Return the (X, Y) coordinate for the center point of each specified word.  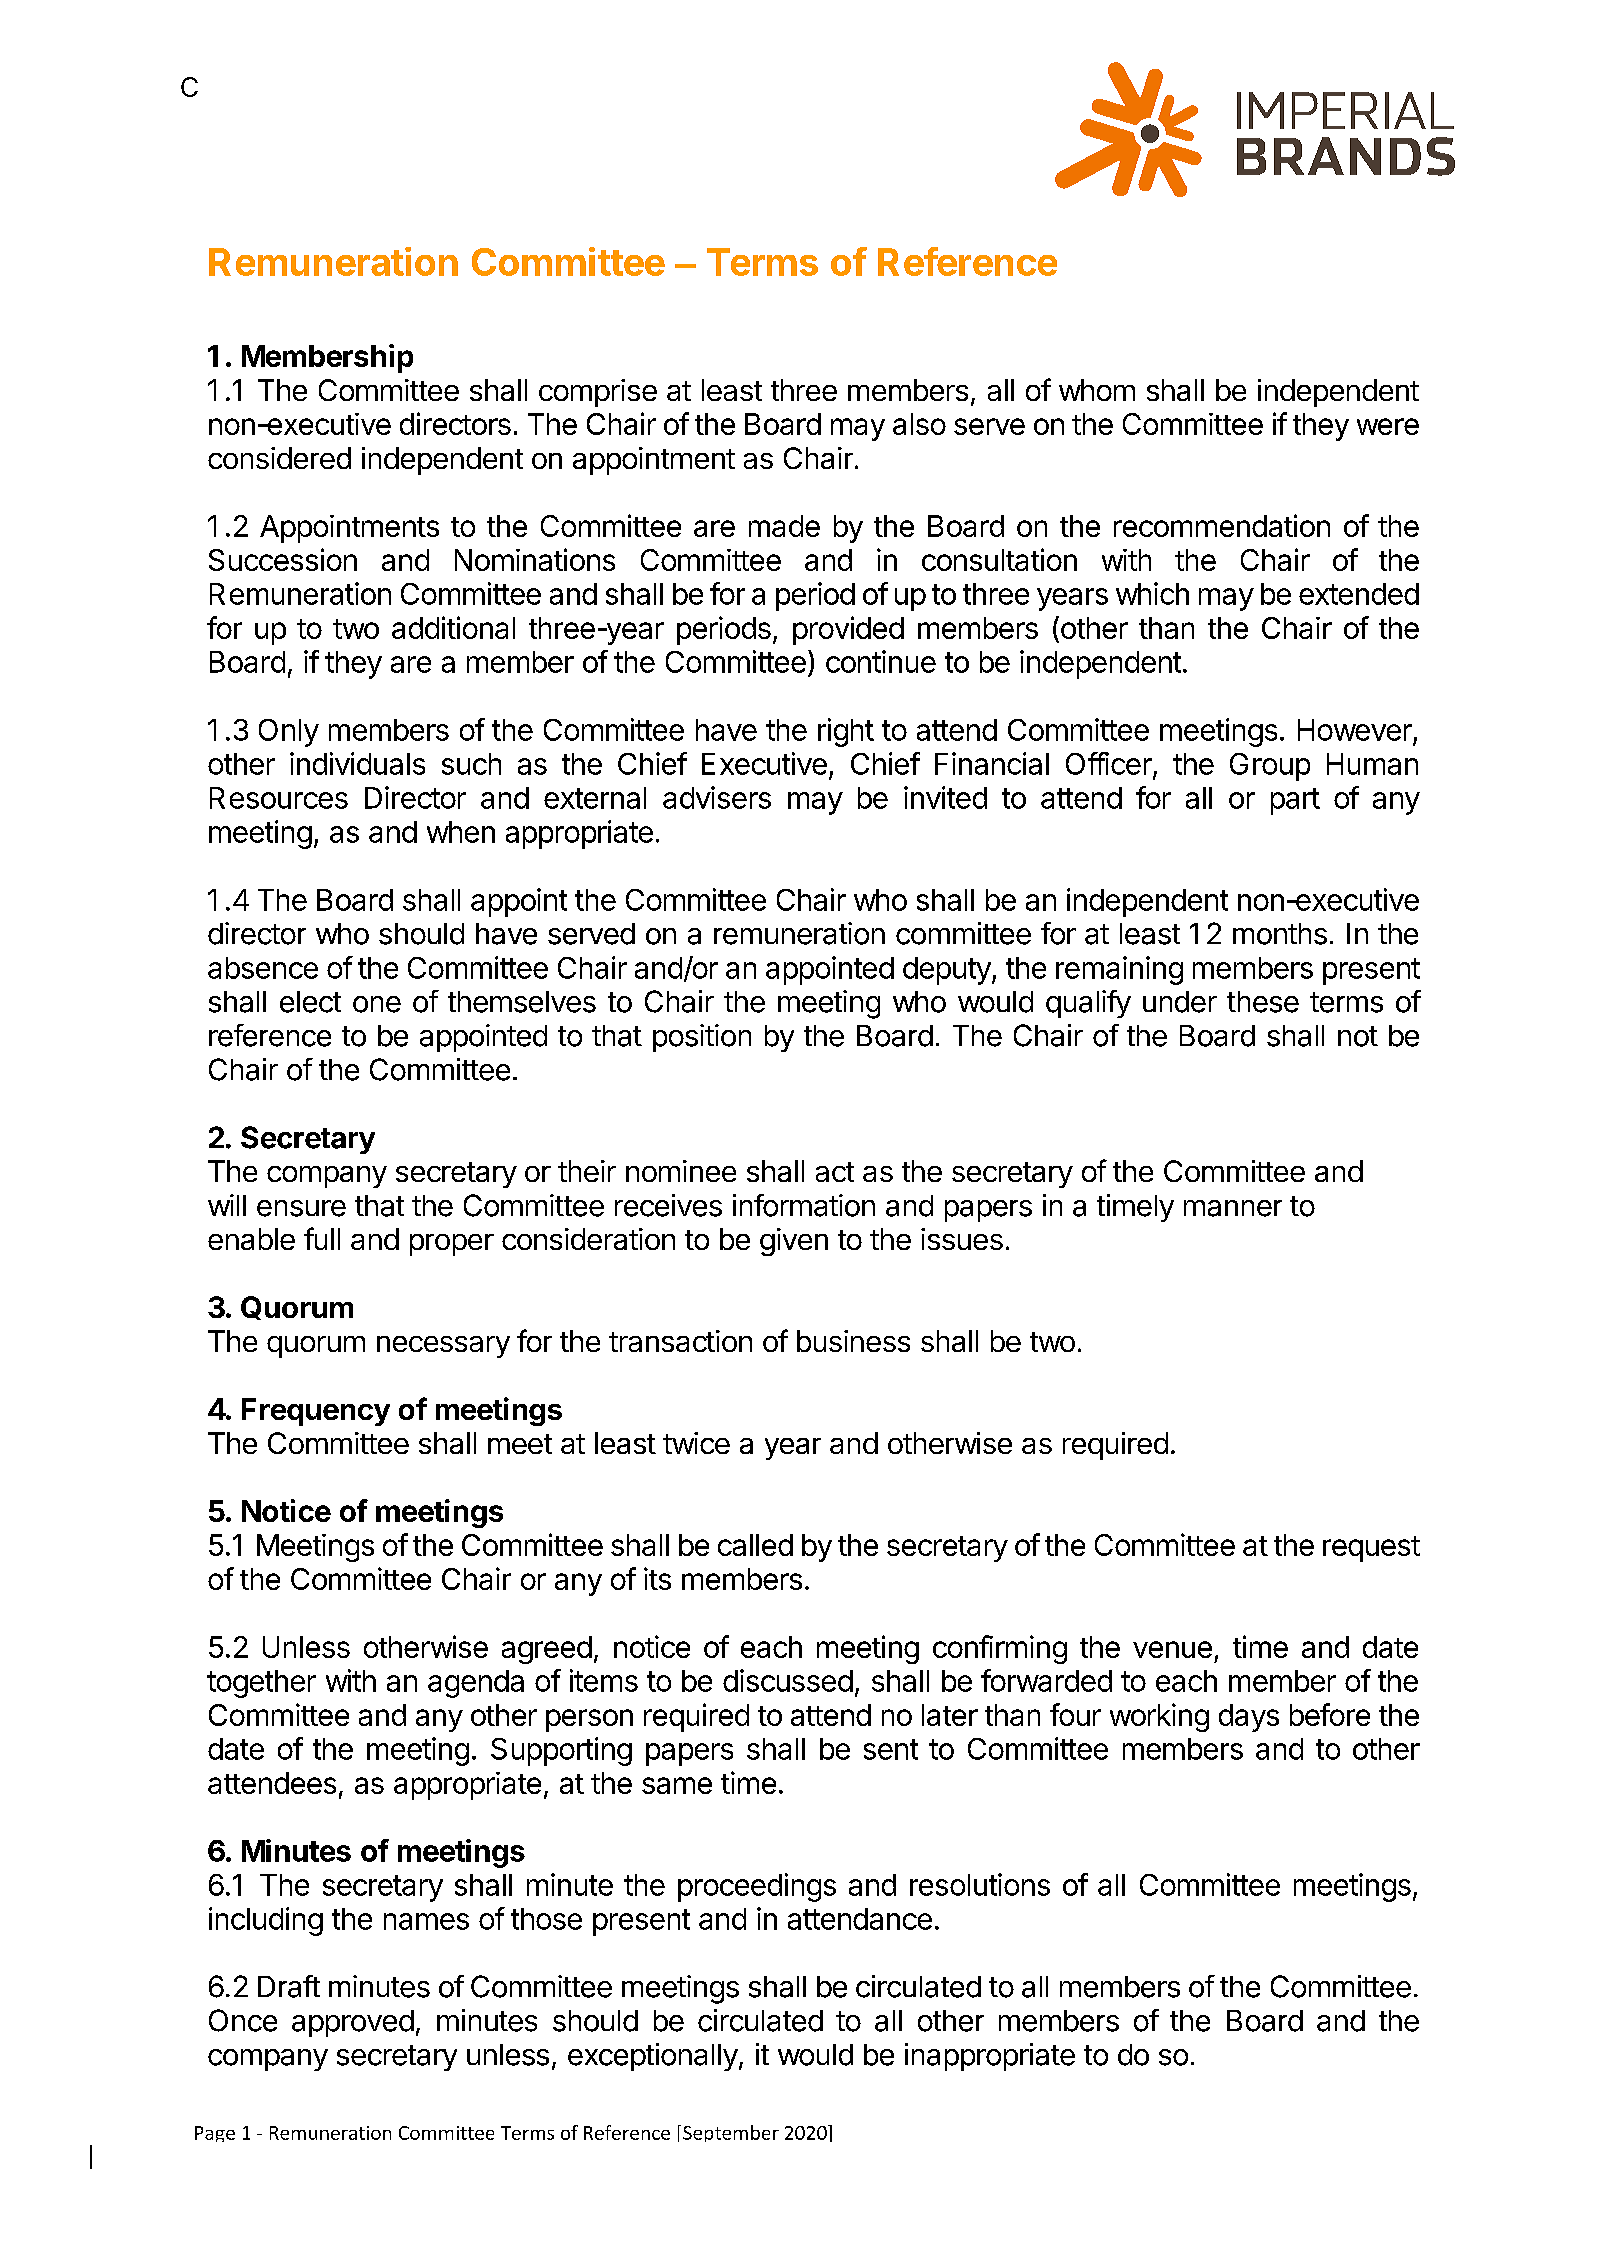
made (784, 526)
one (377, 1004)
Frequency (316, 1412)
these (1263, 1002)
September (731, 2133)
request (1371, 1549)
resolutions (980, 1884)
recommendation (1222, 525)
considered (279, 458)
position (702, 1038)
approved (353, 2023)
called (755, 1545)
